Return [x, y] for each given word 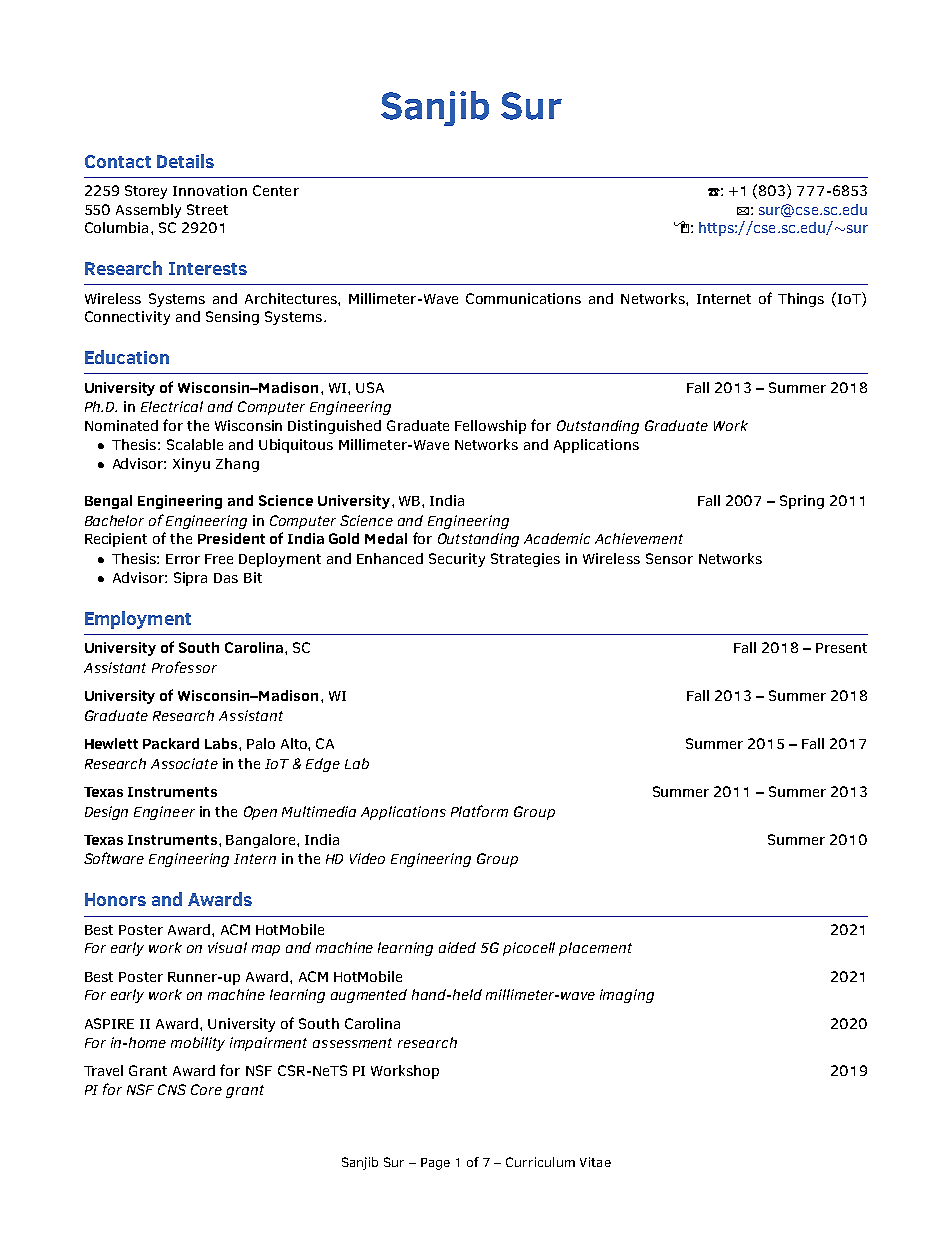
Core [206, 1089]
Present [841, 648]
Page [435, 1164]
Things [801, 300]
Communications [523, 298]
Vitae [595, 1162]
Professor [184, 667]
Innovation [210, 190]
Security [457, 560]
